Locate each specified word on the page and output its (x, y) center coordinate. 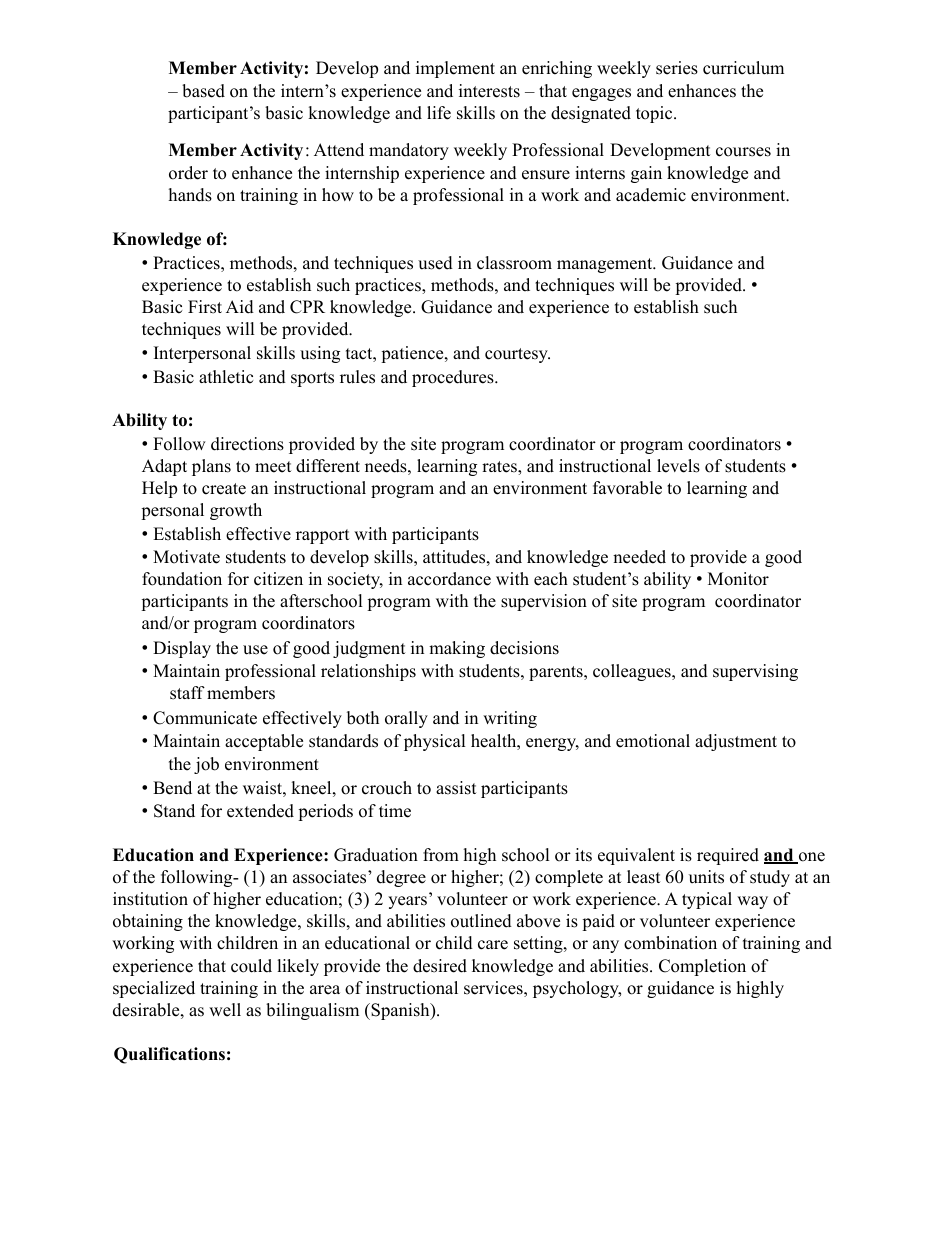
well (225, 1010)
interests (489, 91)
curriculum (743, 68)
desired (440, 966)
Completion (702, 967)
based (203, 91)
